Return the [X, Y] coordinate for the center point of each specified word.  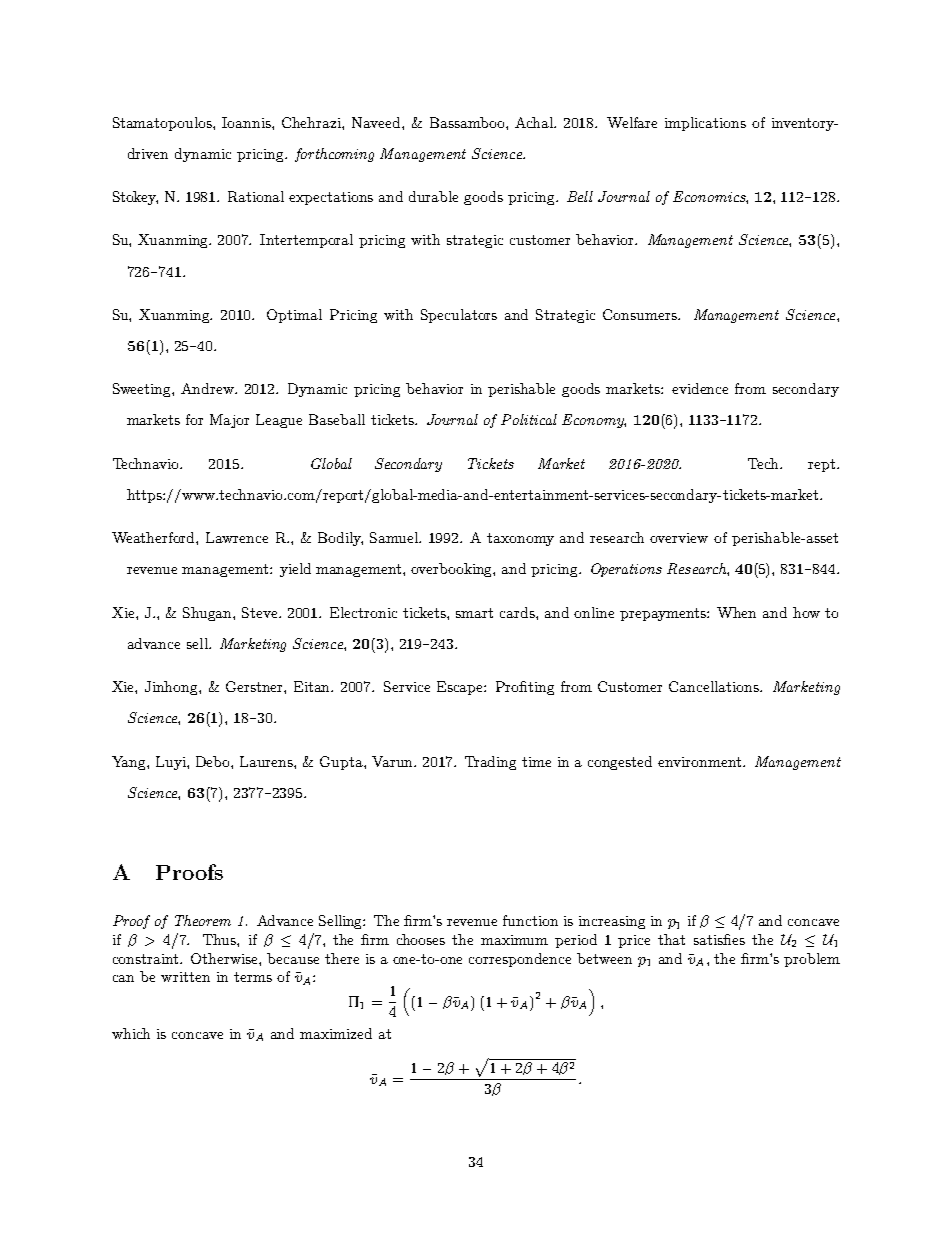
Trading [490, 763]
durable [433, 196]
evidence [700, 388]
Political [529, 419]
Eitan [313, 686]
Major [229, 421]
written [185, 977]
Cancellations [715, 686]
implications [705, 124]
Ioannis [247, 122]
